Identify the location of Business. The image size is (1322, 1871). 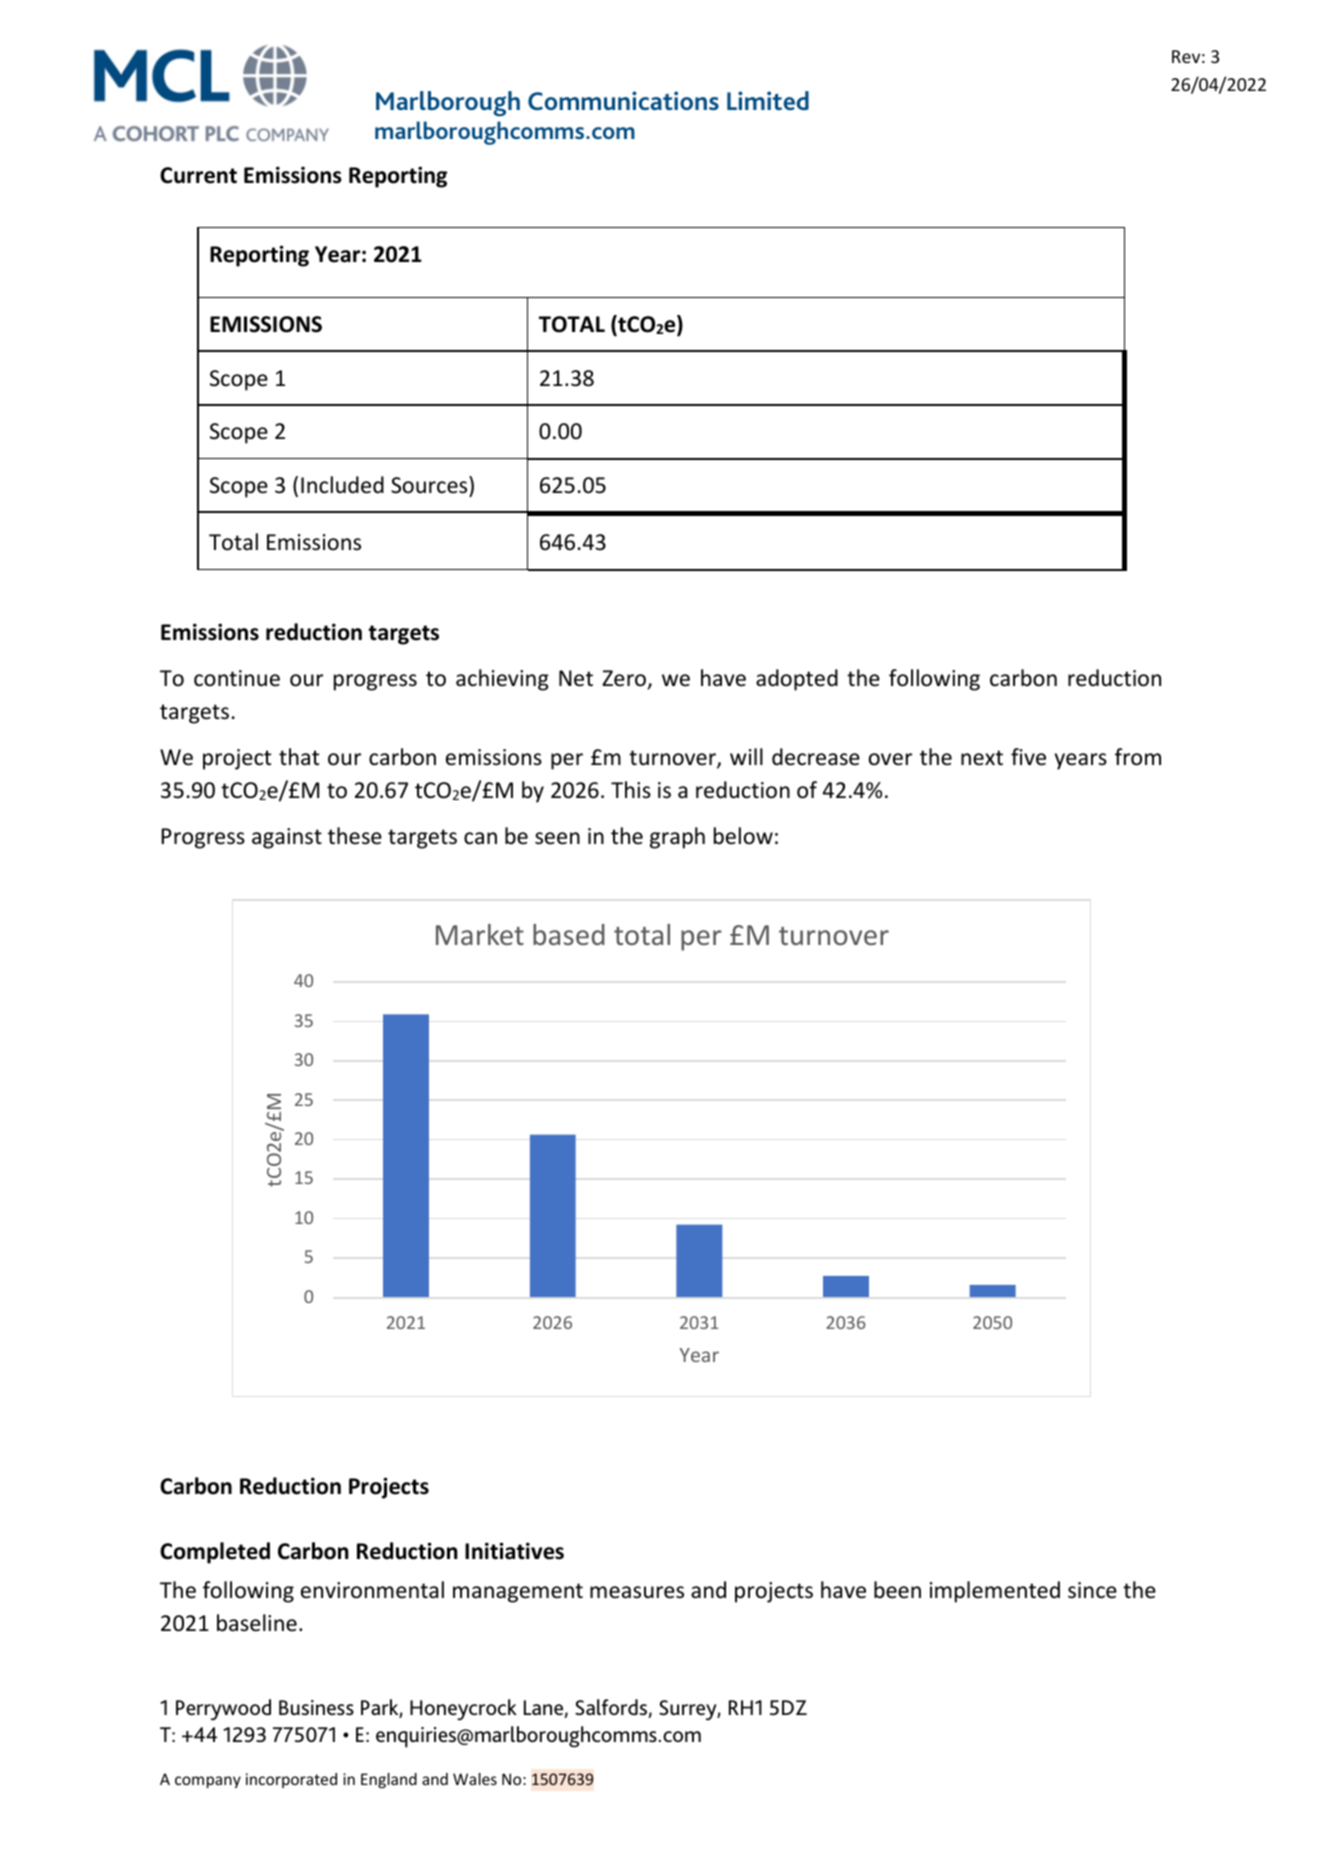
(316, 1707).
